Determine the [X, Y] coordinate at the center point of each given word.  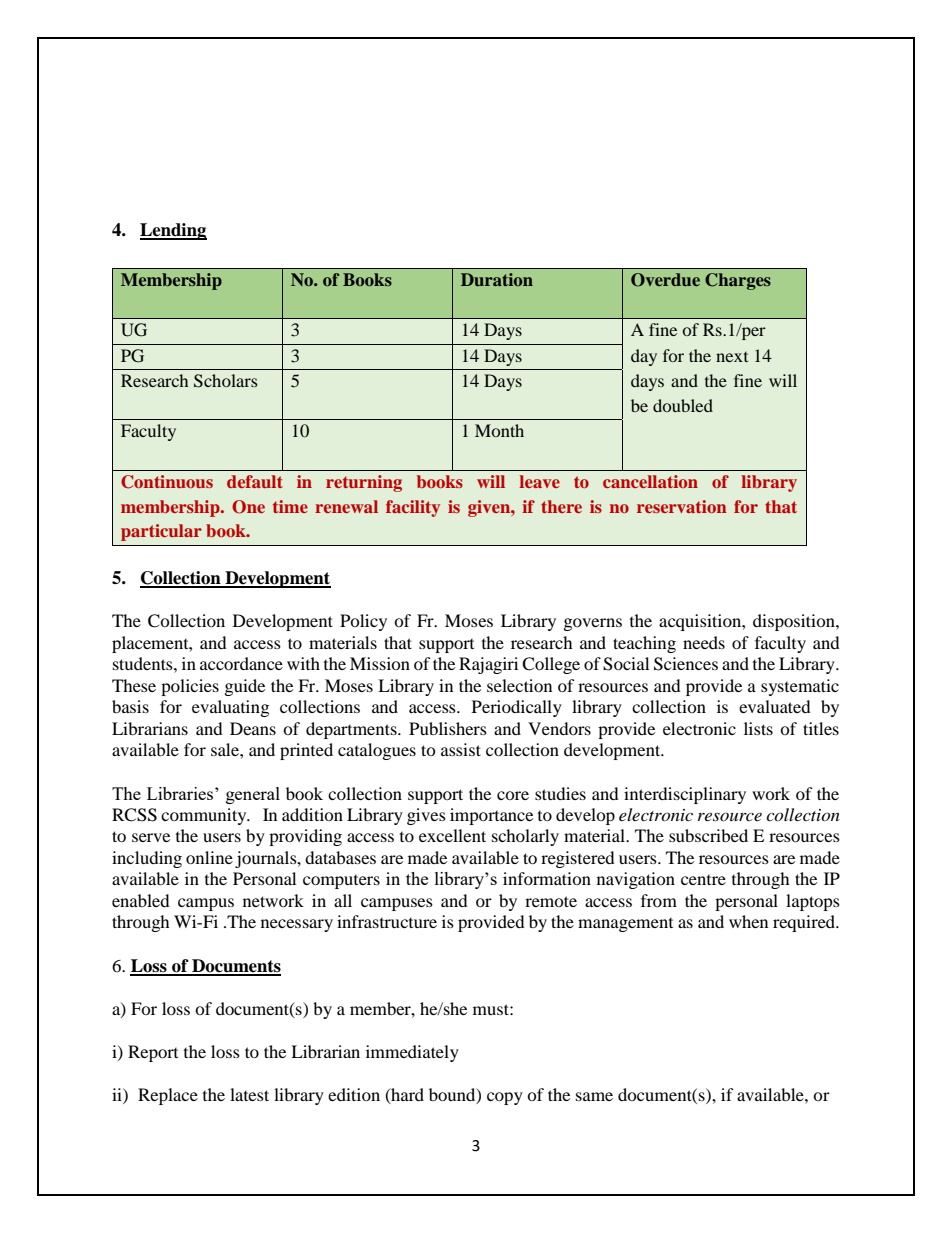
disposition [795, 622]
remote [551, 901]
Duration [497, 279]
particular [161, 532]
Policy [363, 622]
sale [226, 749]
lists [758, 728]
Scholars [226, 381]
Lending [173, 231]
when [748, 921]
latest [249, 1094]
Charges [738, 281]
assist [461, 749]
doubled [683, 405]
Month [499, 430]
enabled [141, 900]
